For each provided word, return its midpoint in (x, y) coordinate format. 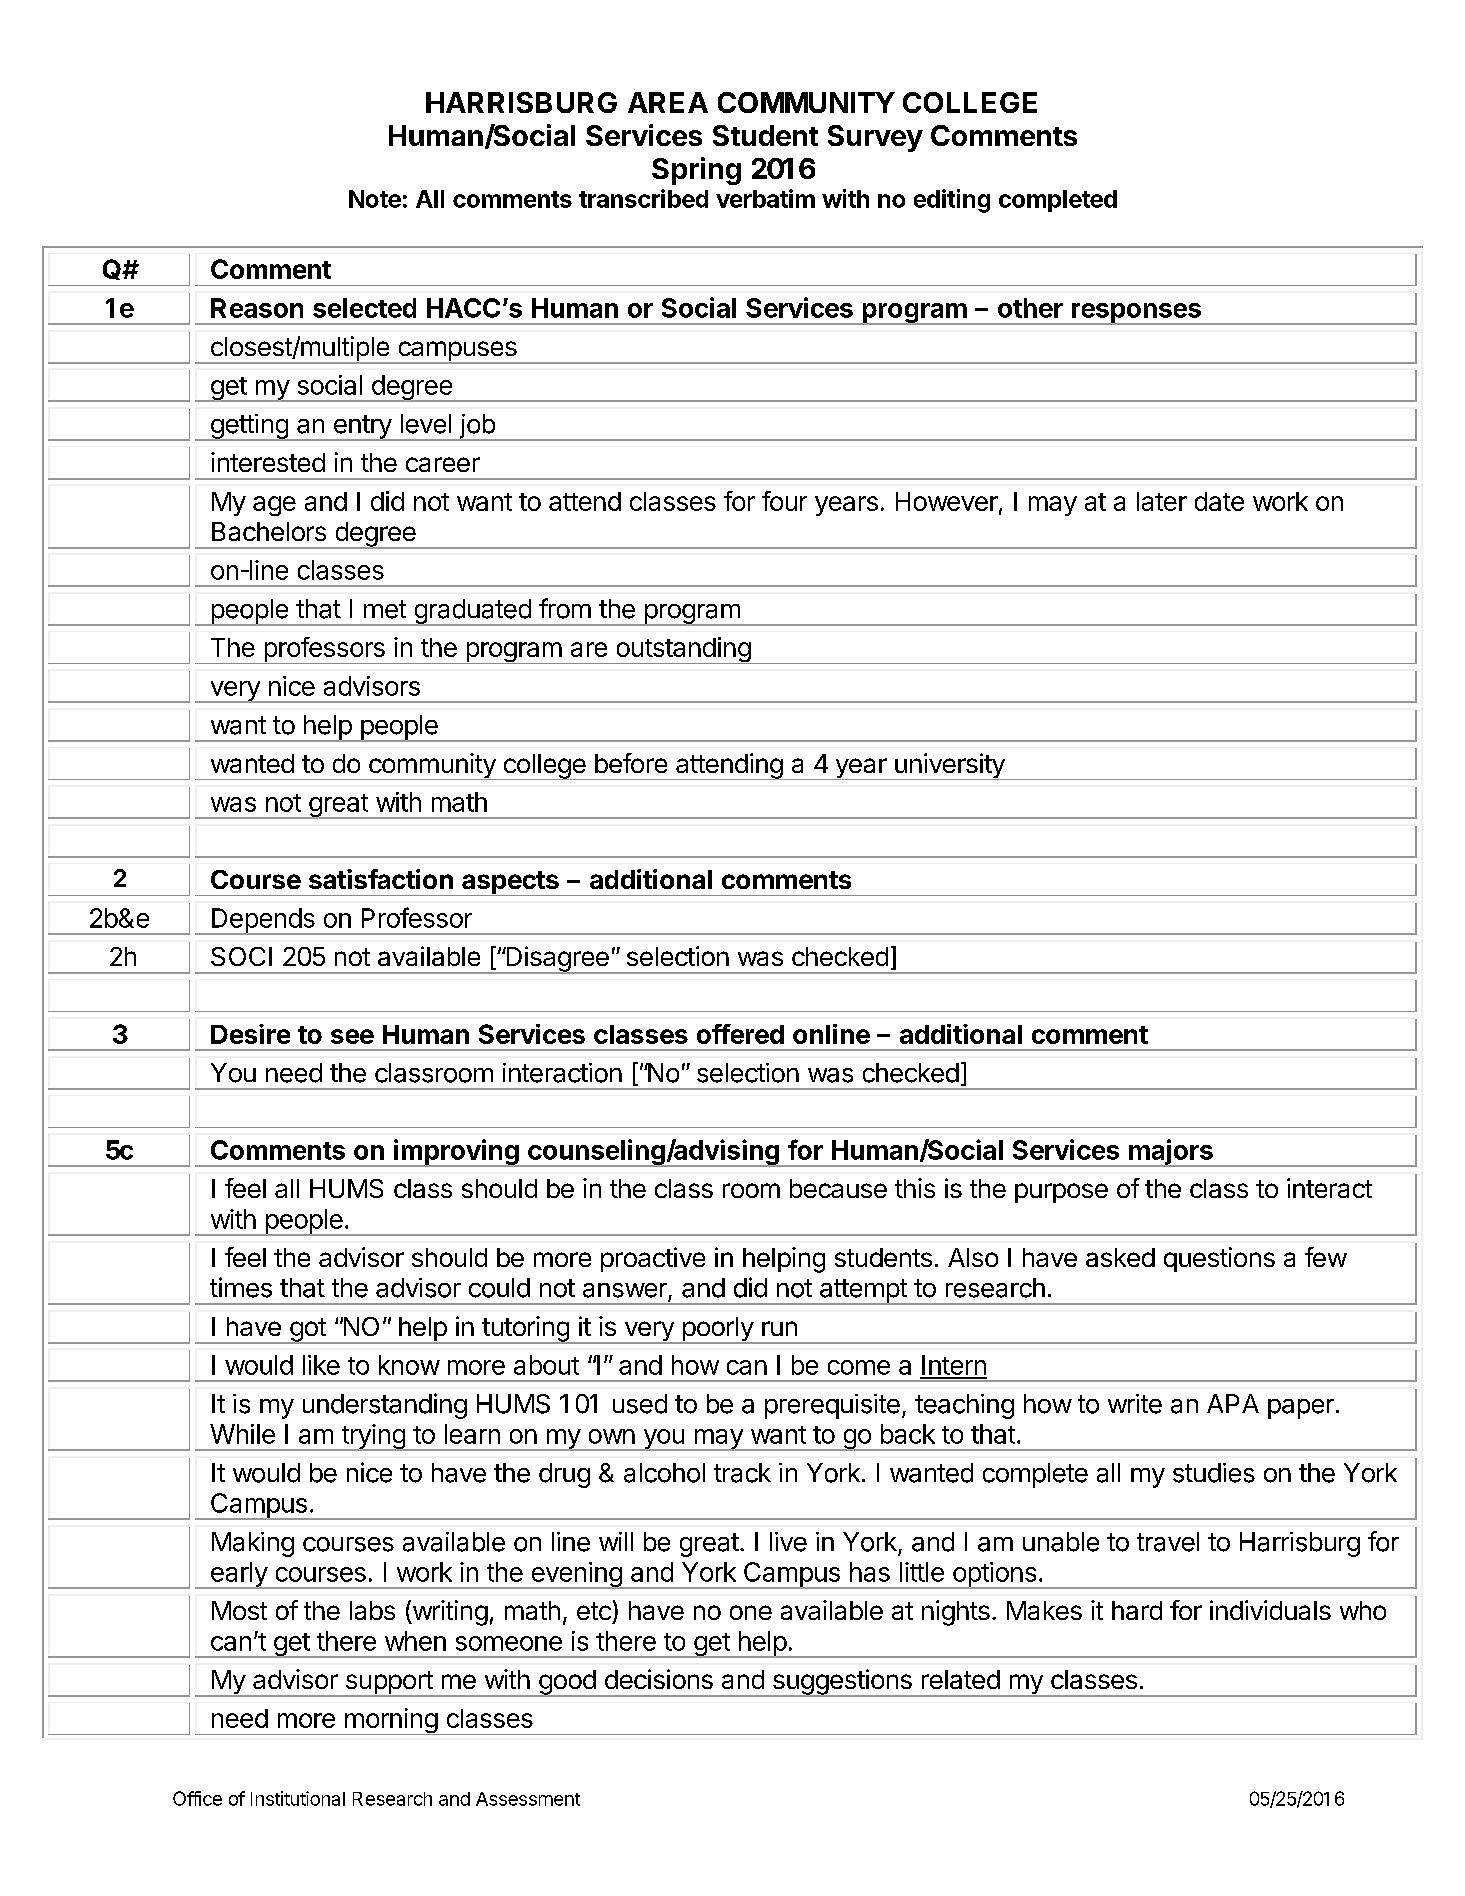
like (321, 1365)
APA (1233, 1403)
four (784, 501)
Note (375, 199)
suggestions (842, 1683)
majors (1171, 1153)
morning (390, 1721)
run (779, 1328)
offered (740, 1034)
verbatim (765, 198)
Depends (263, 921)
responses (1136, 314)
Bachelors (269, 531)
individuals (1270, 1610)
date (1219, 501)
